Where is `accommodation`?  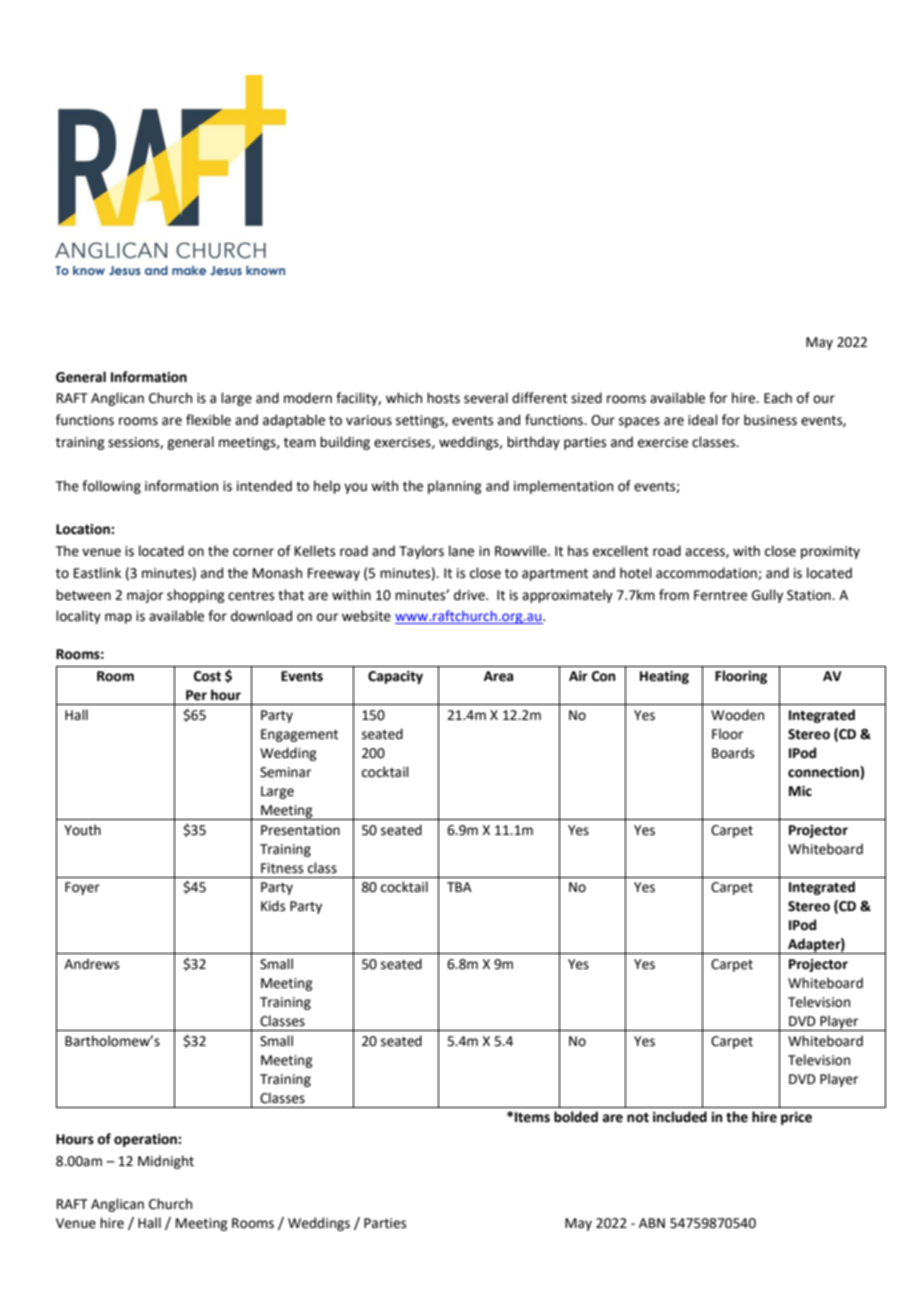 accommodation is located at coordinates (707, 573).
